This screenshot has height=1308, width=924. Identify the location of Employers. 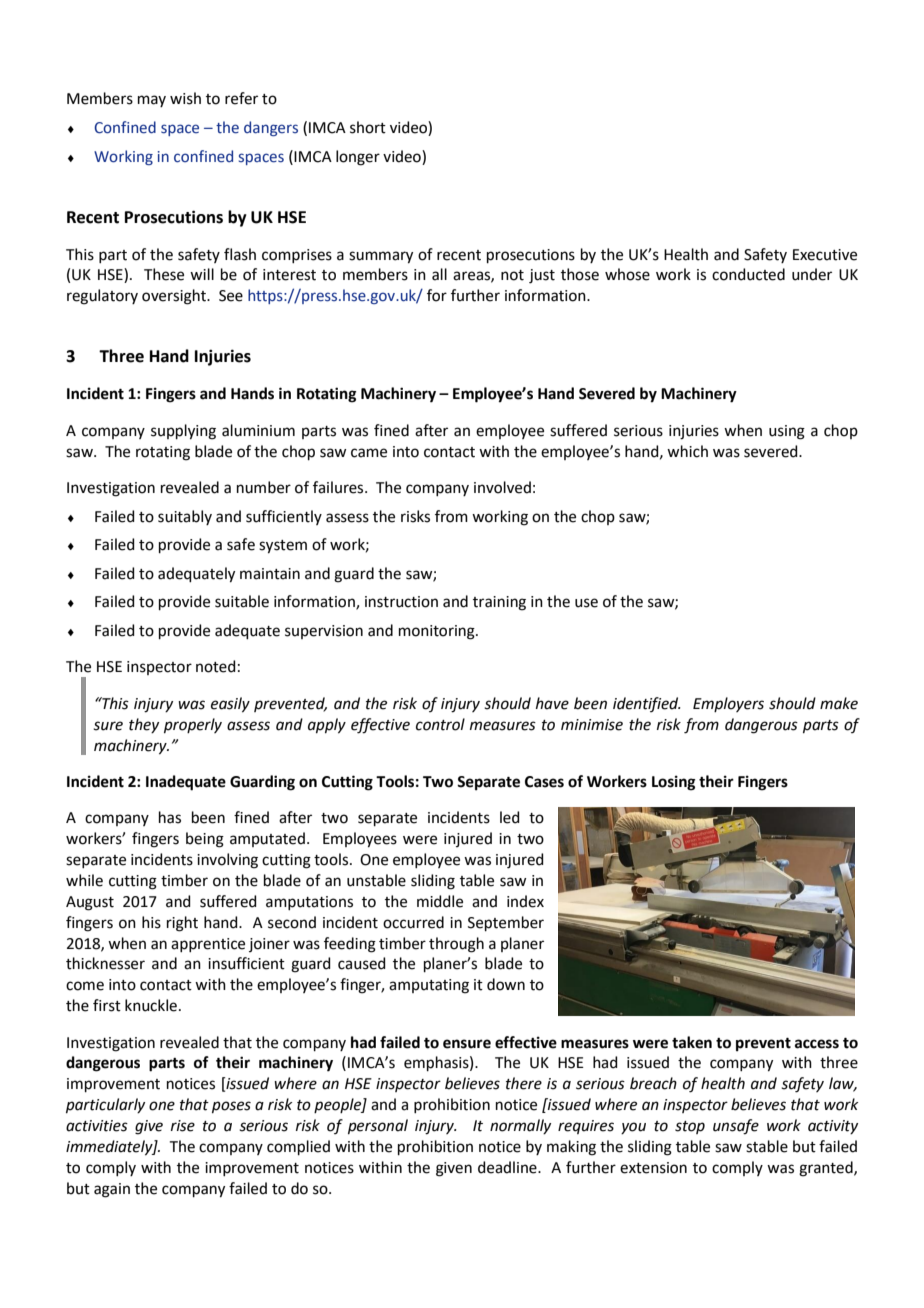
(728, 704).
